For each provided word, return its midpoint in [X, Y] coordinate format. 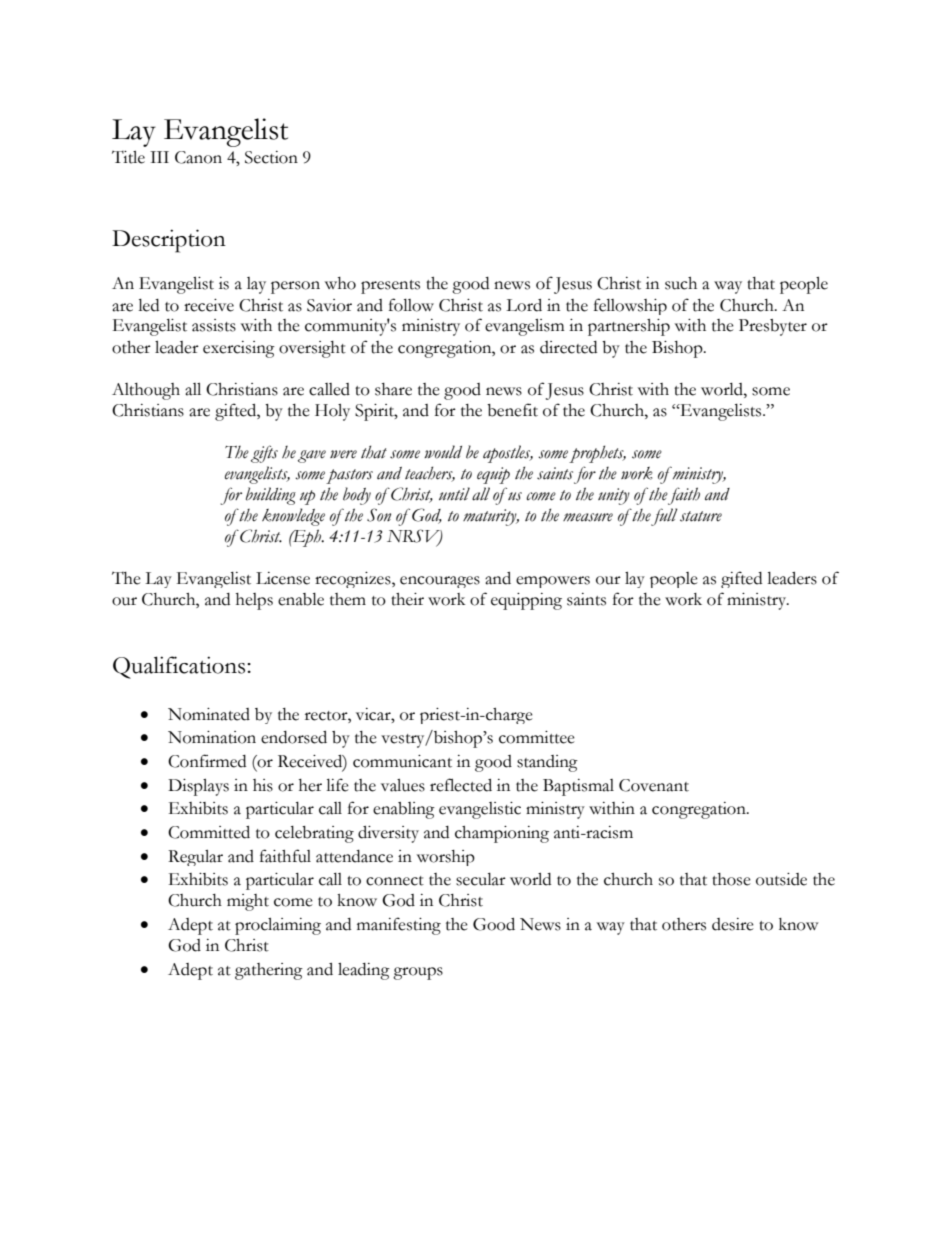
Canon [198, 157]
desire [733, 924]
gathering [269, 971]
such [681, 283]
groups [418, 973]
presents [390, 287]
